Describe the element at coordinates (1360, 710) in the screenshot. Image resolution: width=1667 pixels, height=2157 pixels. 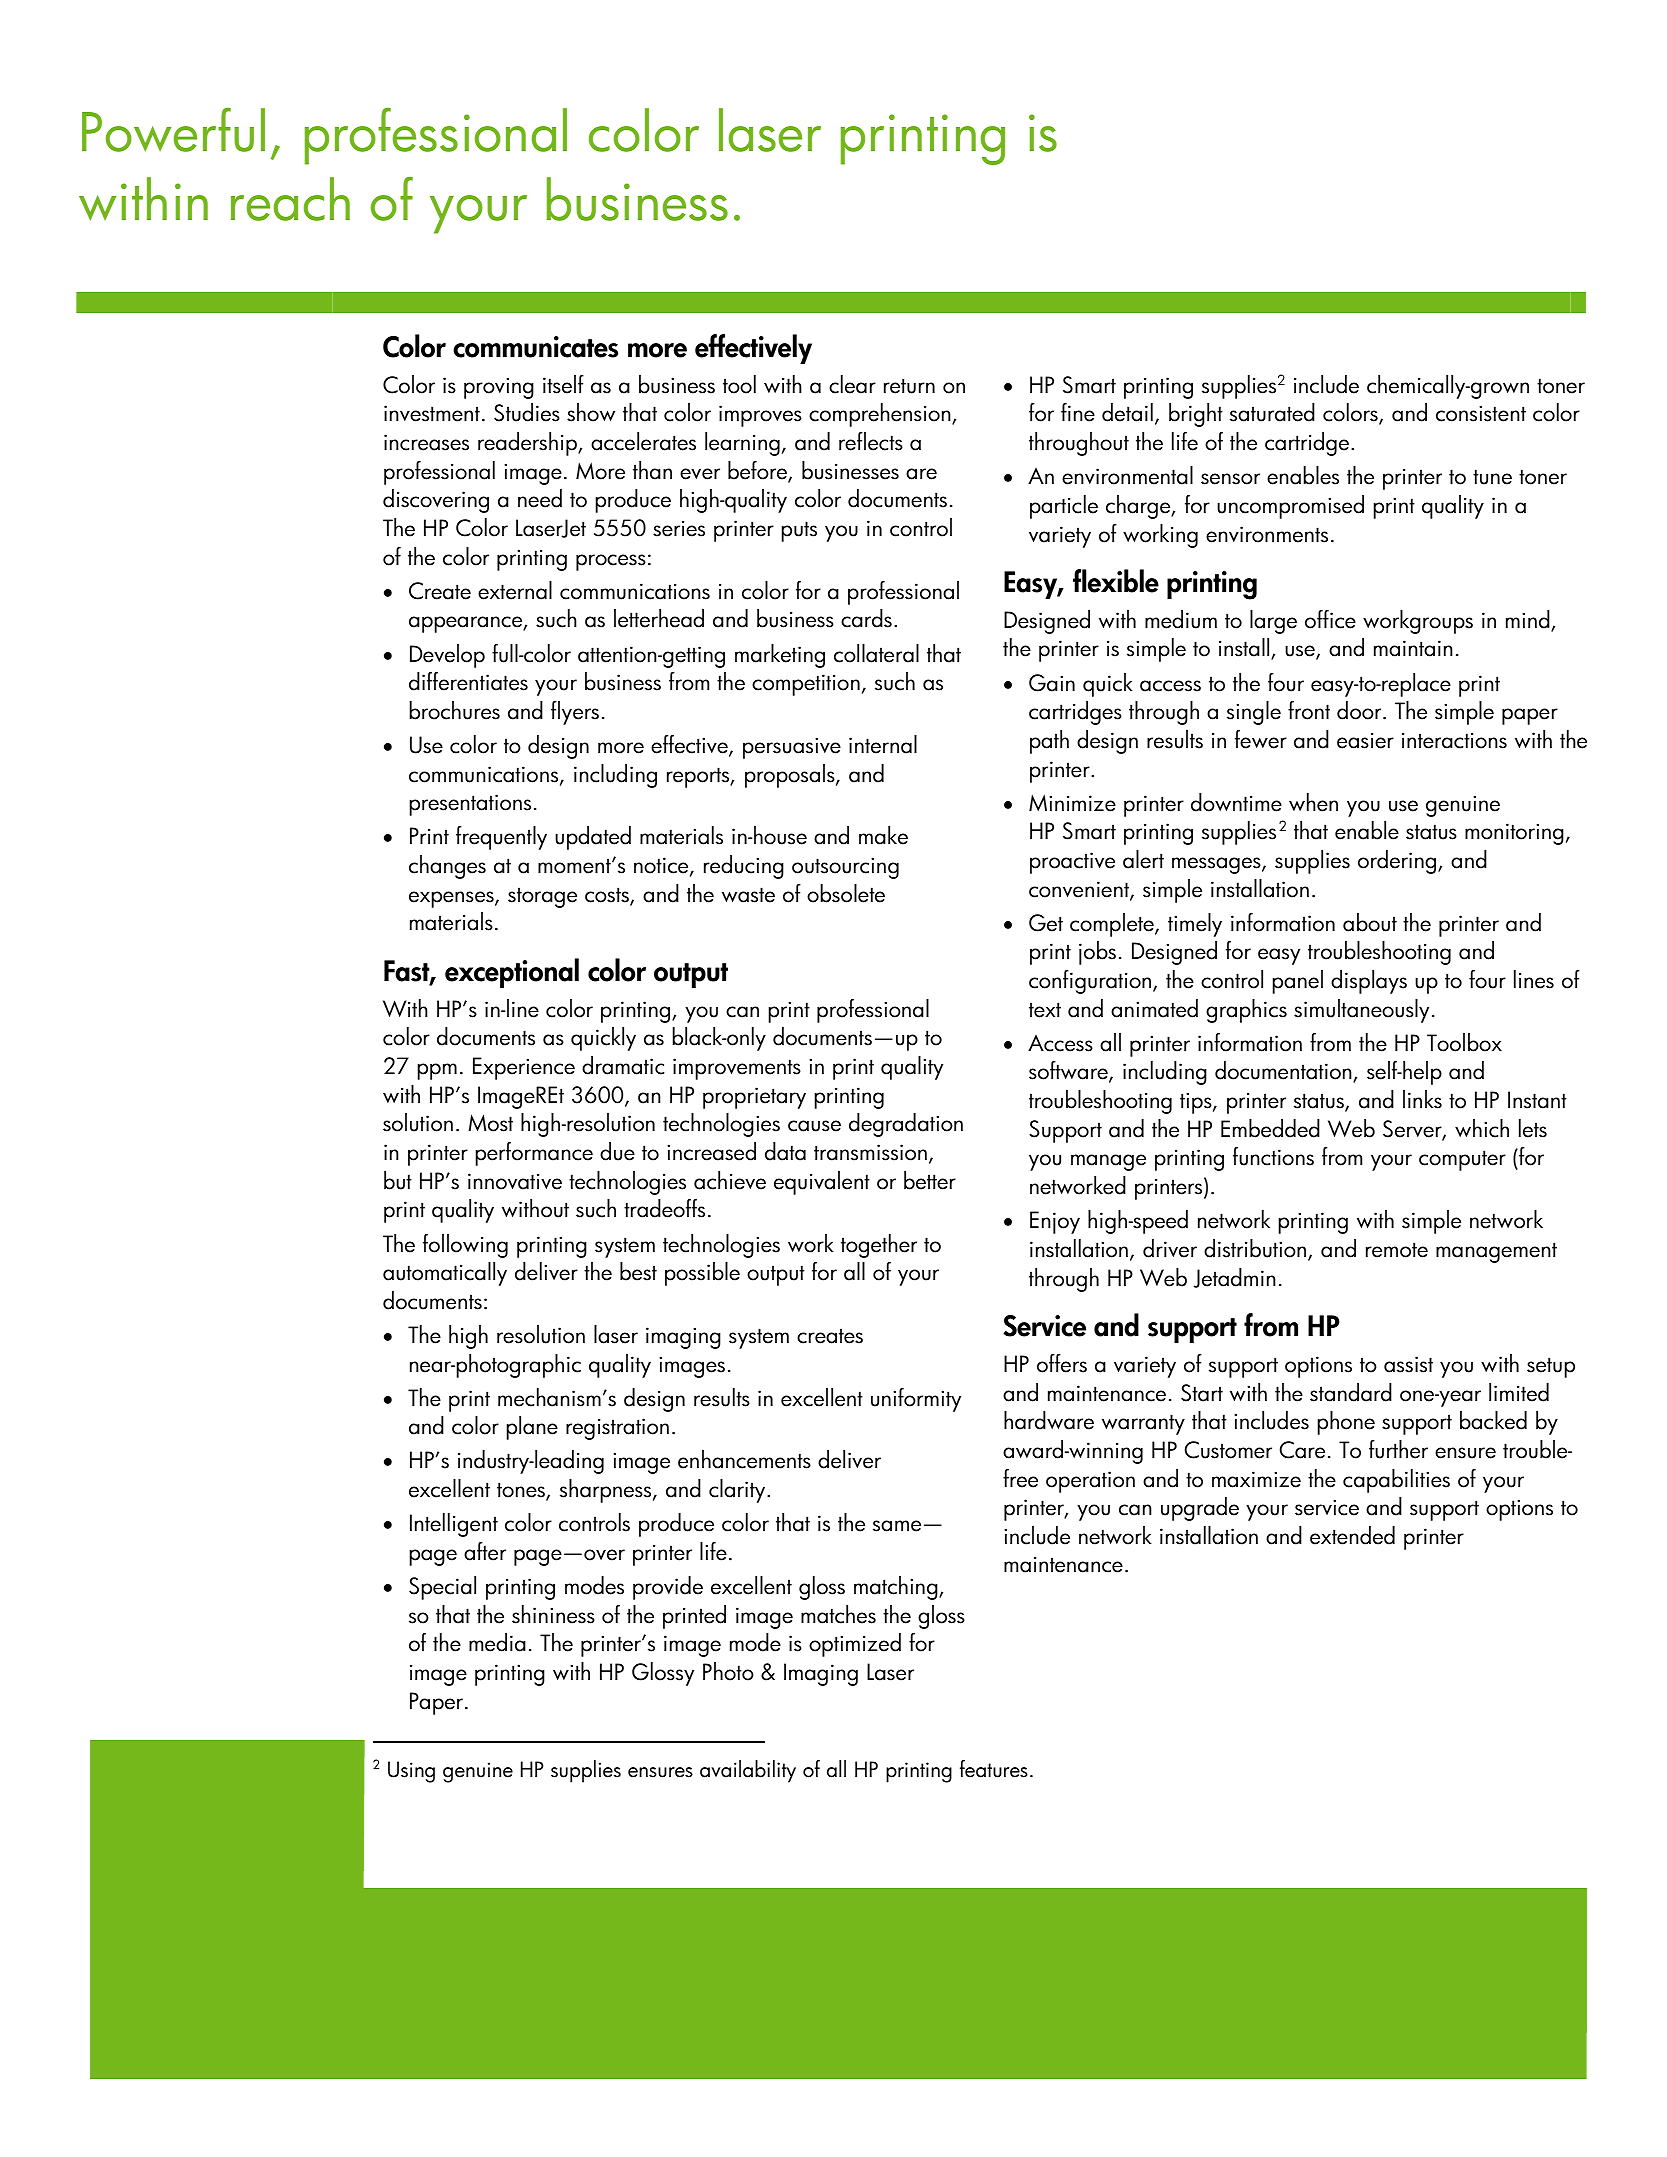
I see `door` at that location.
